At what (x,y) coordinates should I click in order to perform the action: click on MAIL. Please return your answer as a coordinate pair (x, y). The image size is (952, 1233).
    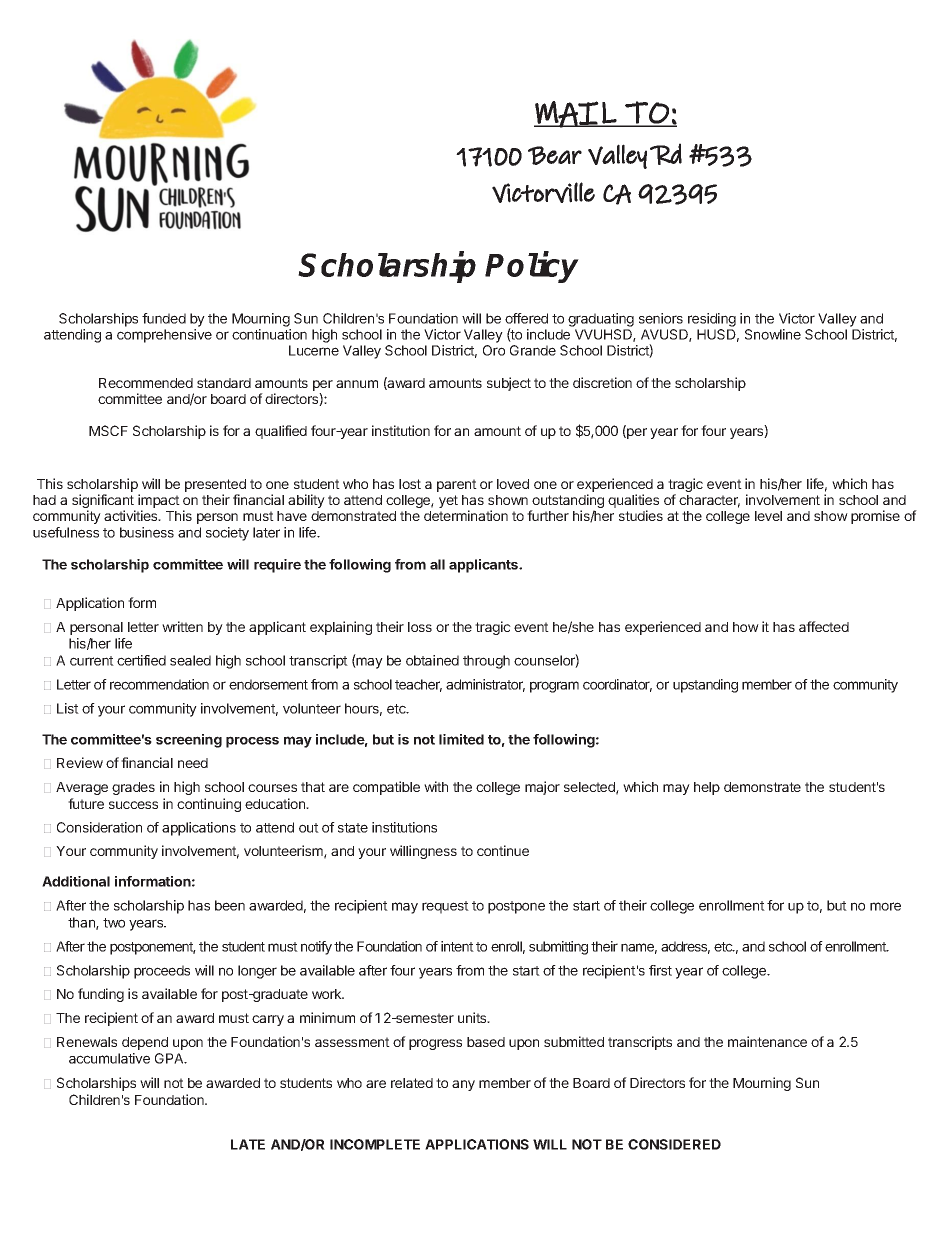
    Looking at the image, I should click on (576, 114).
